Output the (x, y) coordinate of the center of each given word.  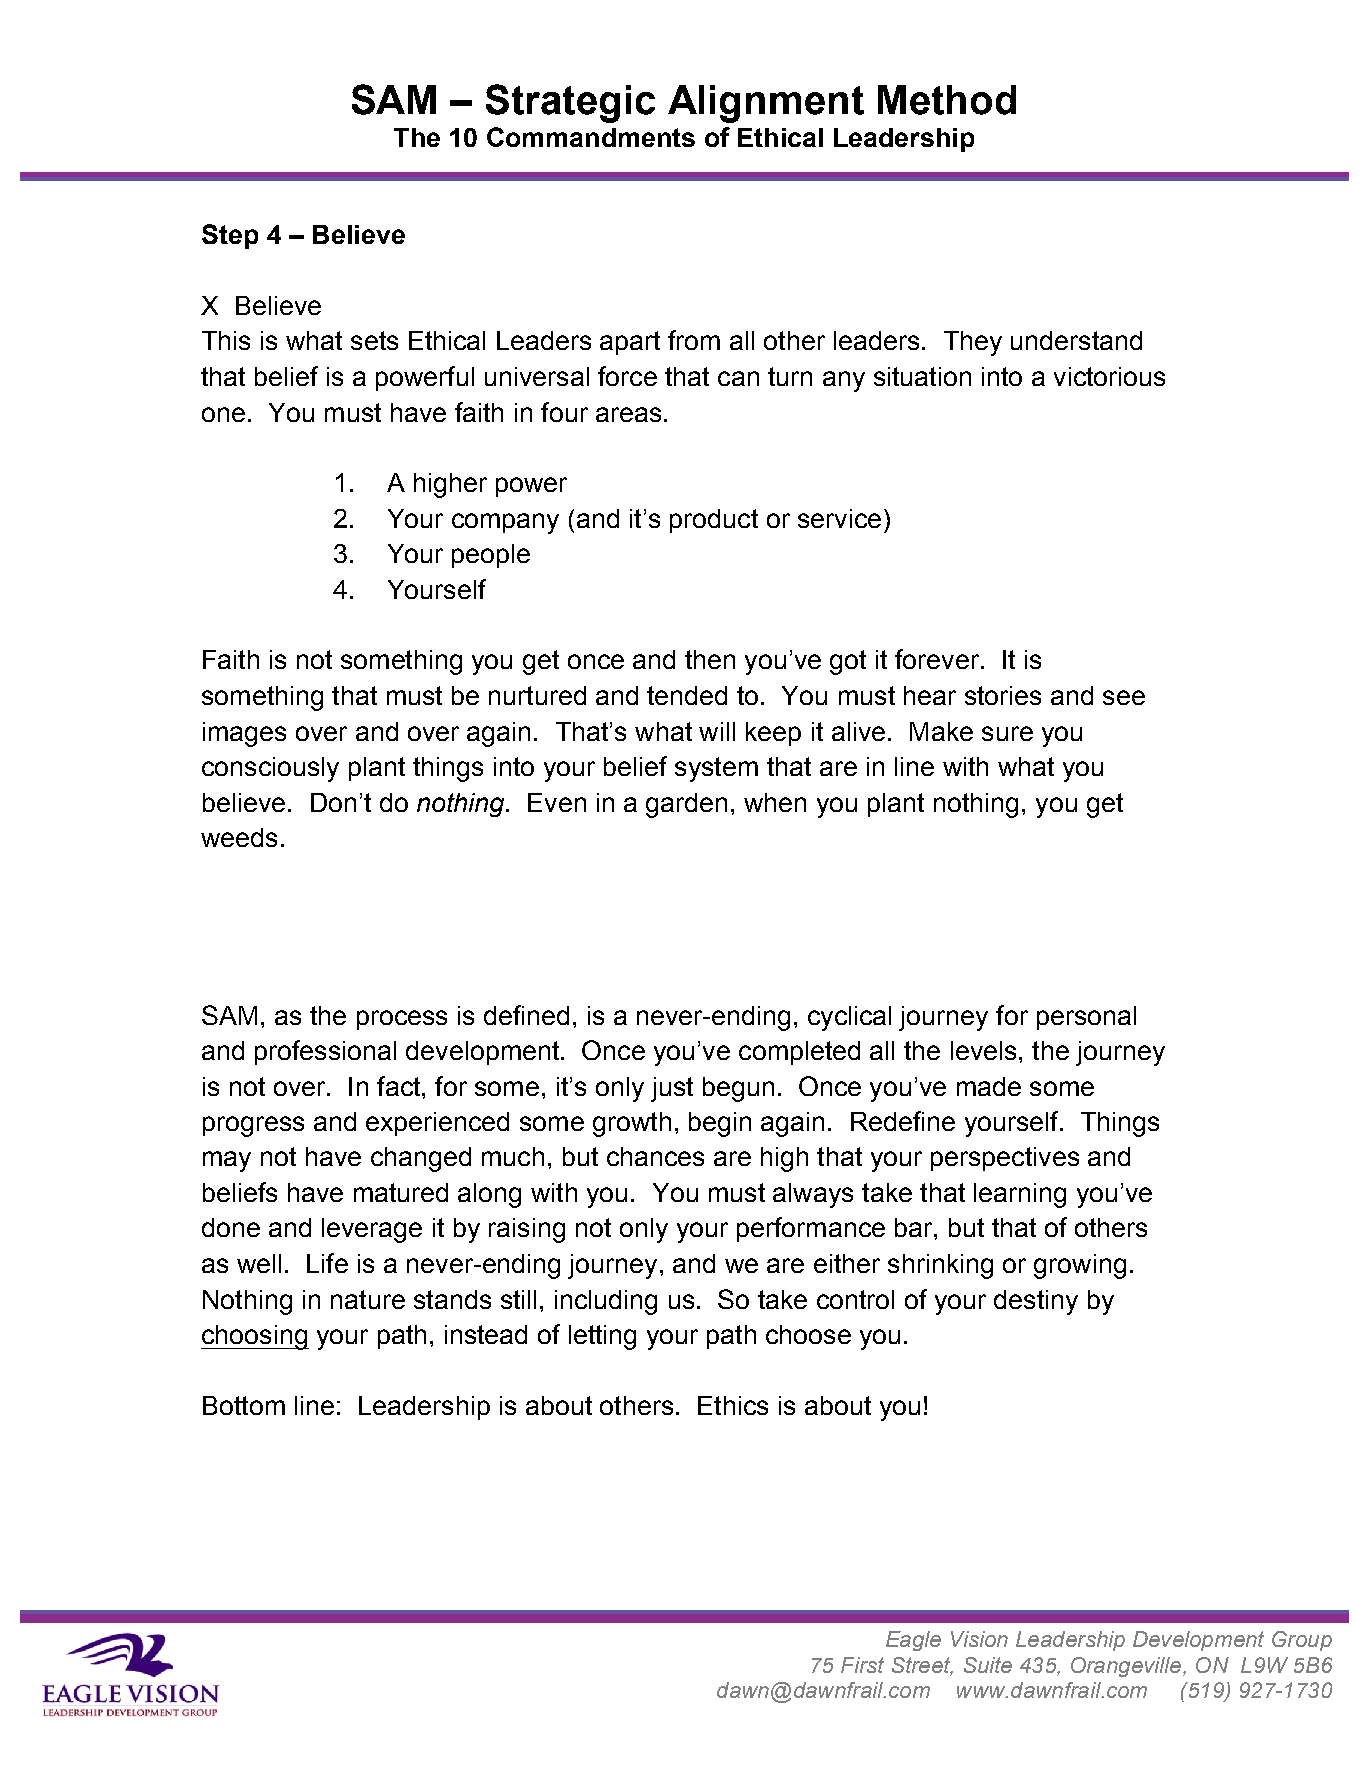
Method (947, 100)
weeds (239, 837)
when (775, 802)
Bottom (244, 1405)
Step (230, 236)
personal (1086, 1018)
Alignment (766, 104)
